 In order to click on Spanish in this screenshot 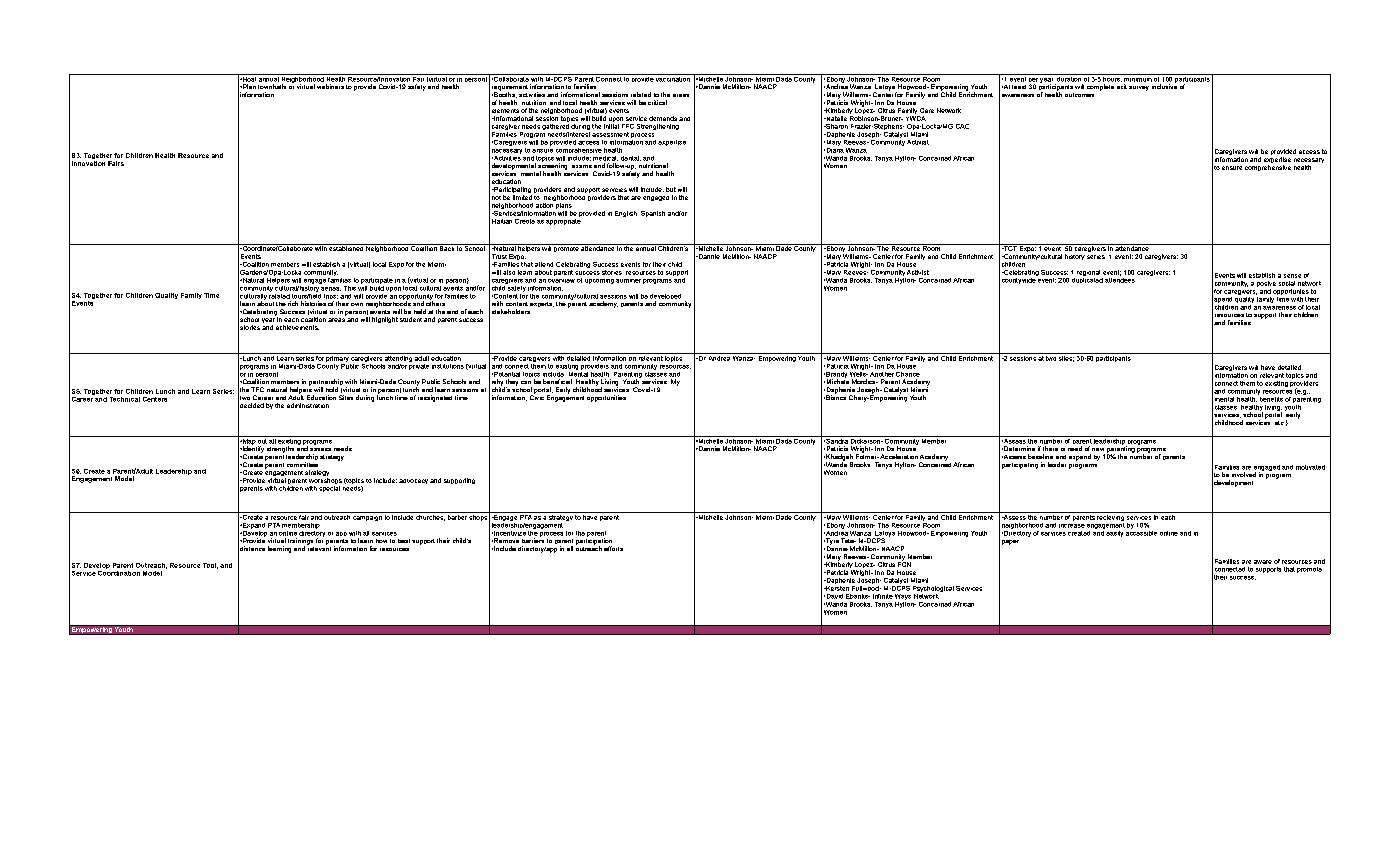, I will do `click(653, 214)`.
